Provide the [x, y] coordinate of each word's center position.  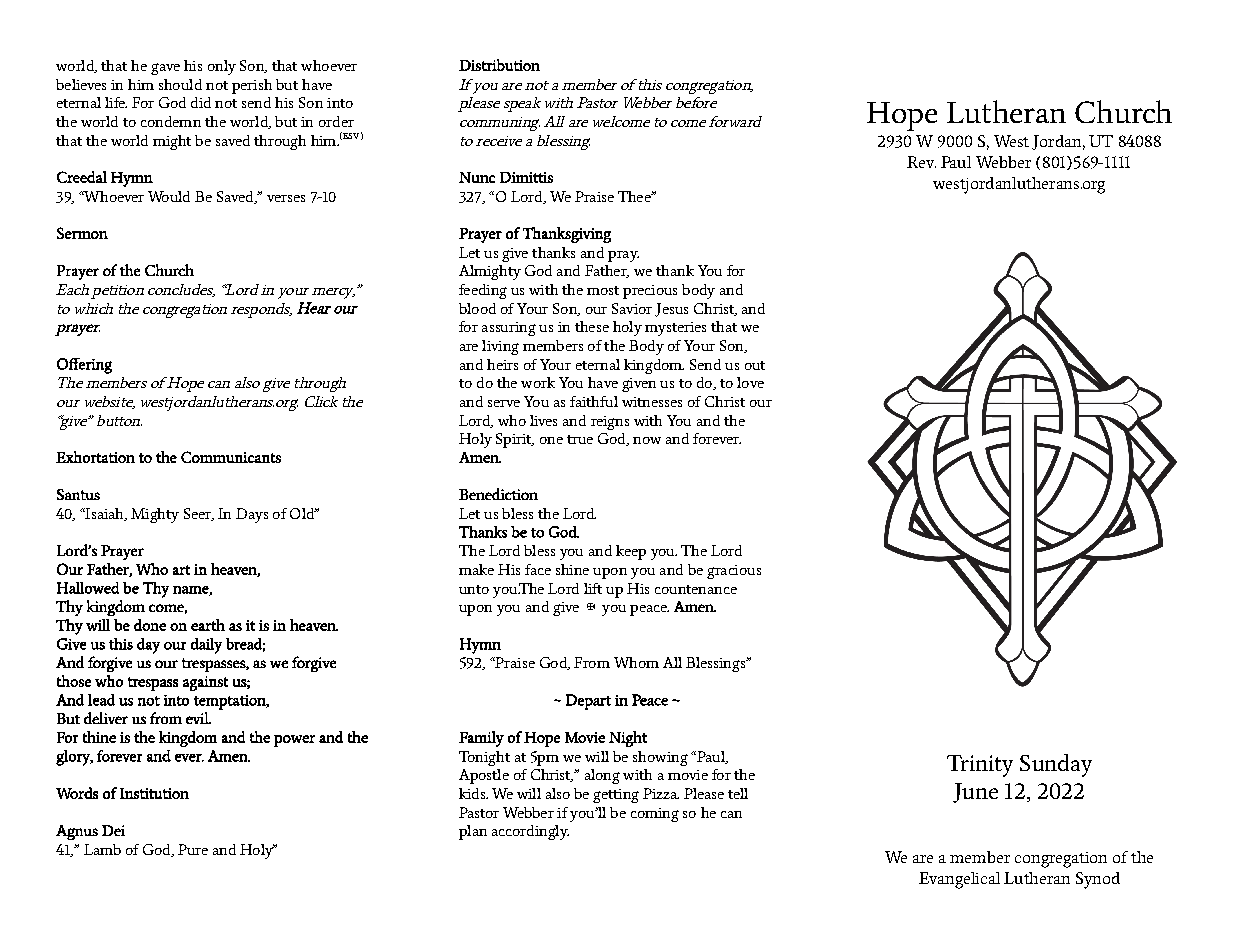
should [180, 84]
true [580, 439]
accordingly [530, 832]
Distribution [499, 65]
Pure [193, 849]
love [750, 382]
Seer [198, 514]
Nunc [477, 177]
